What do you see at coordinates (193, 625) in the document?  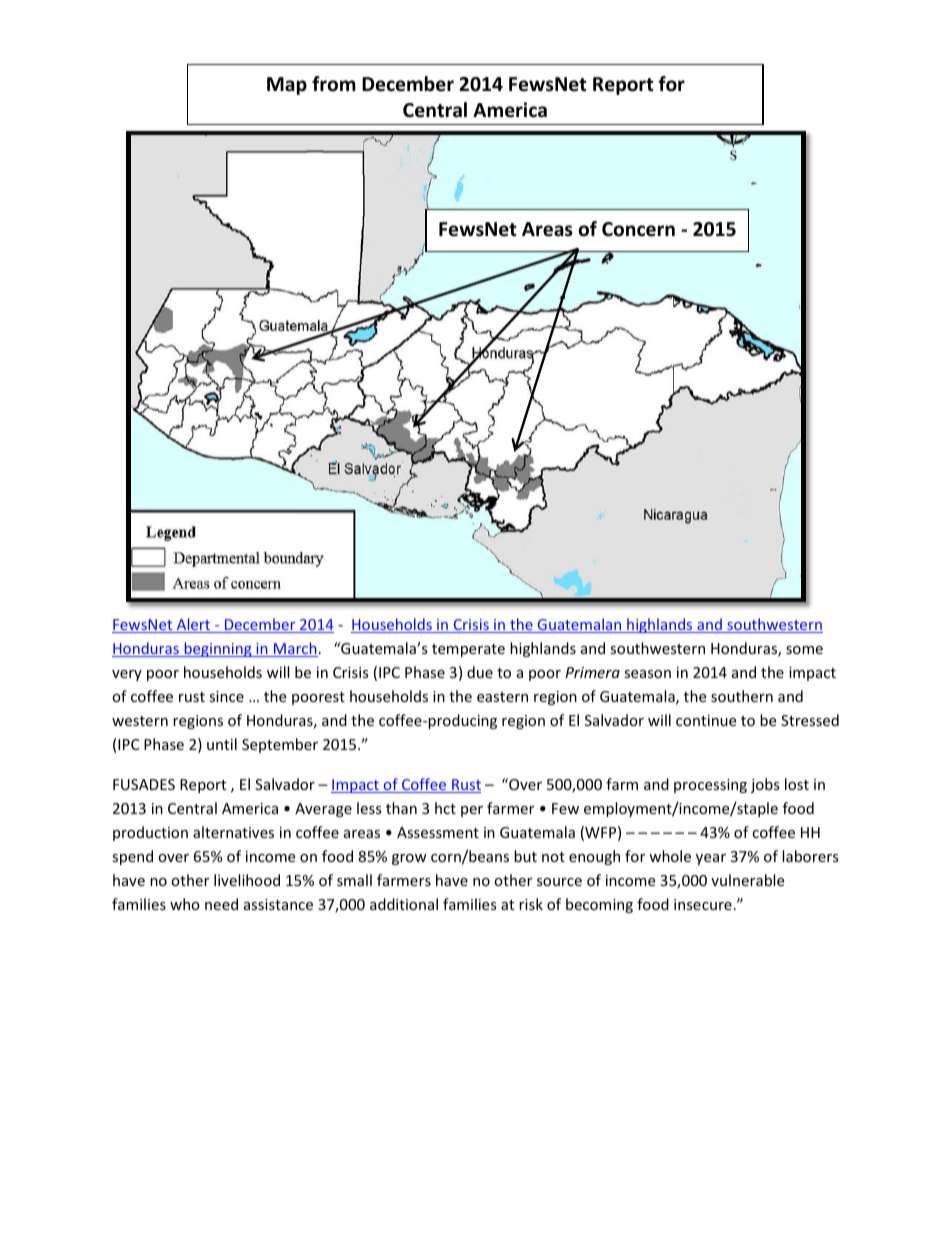 I see `Alert` at bounding box center [193, 625].
